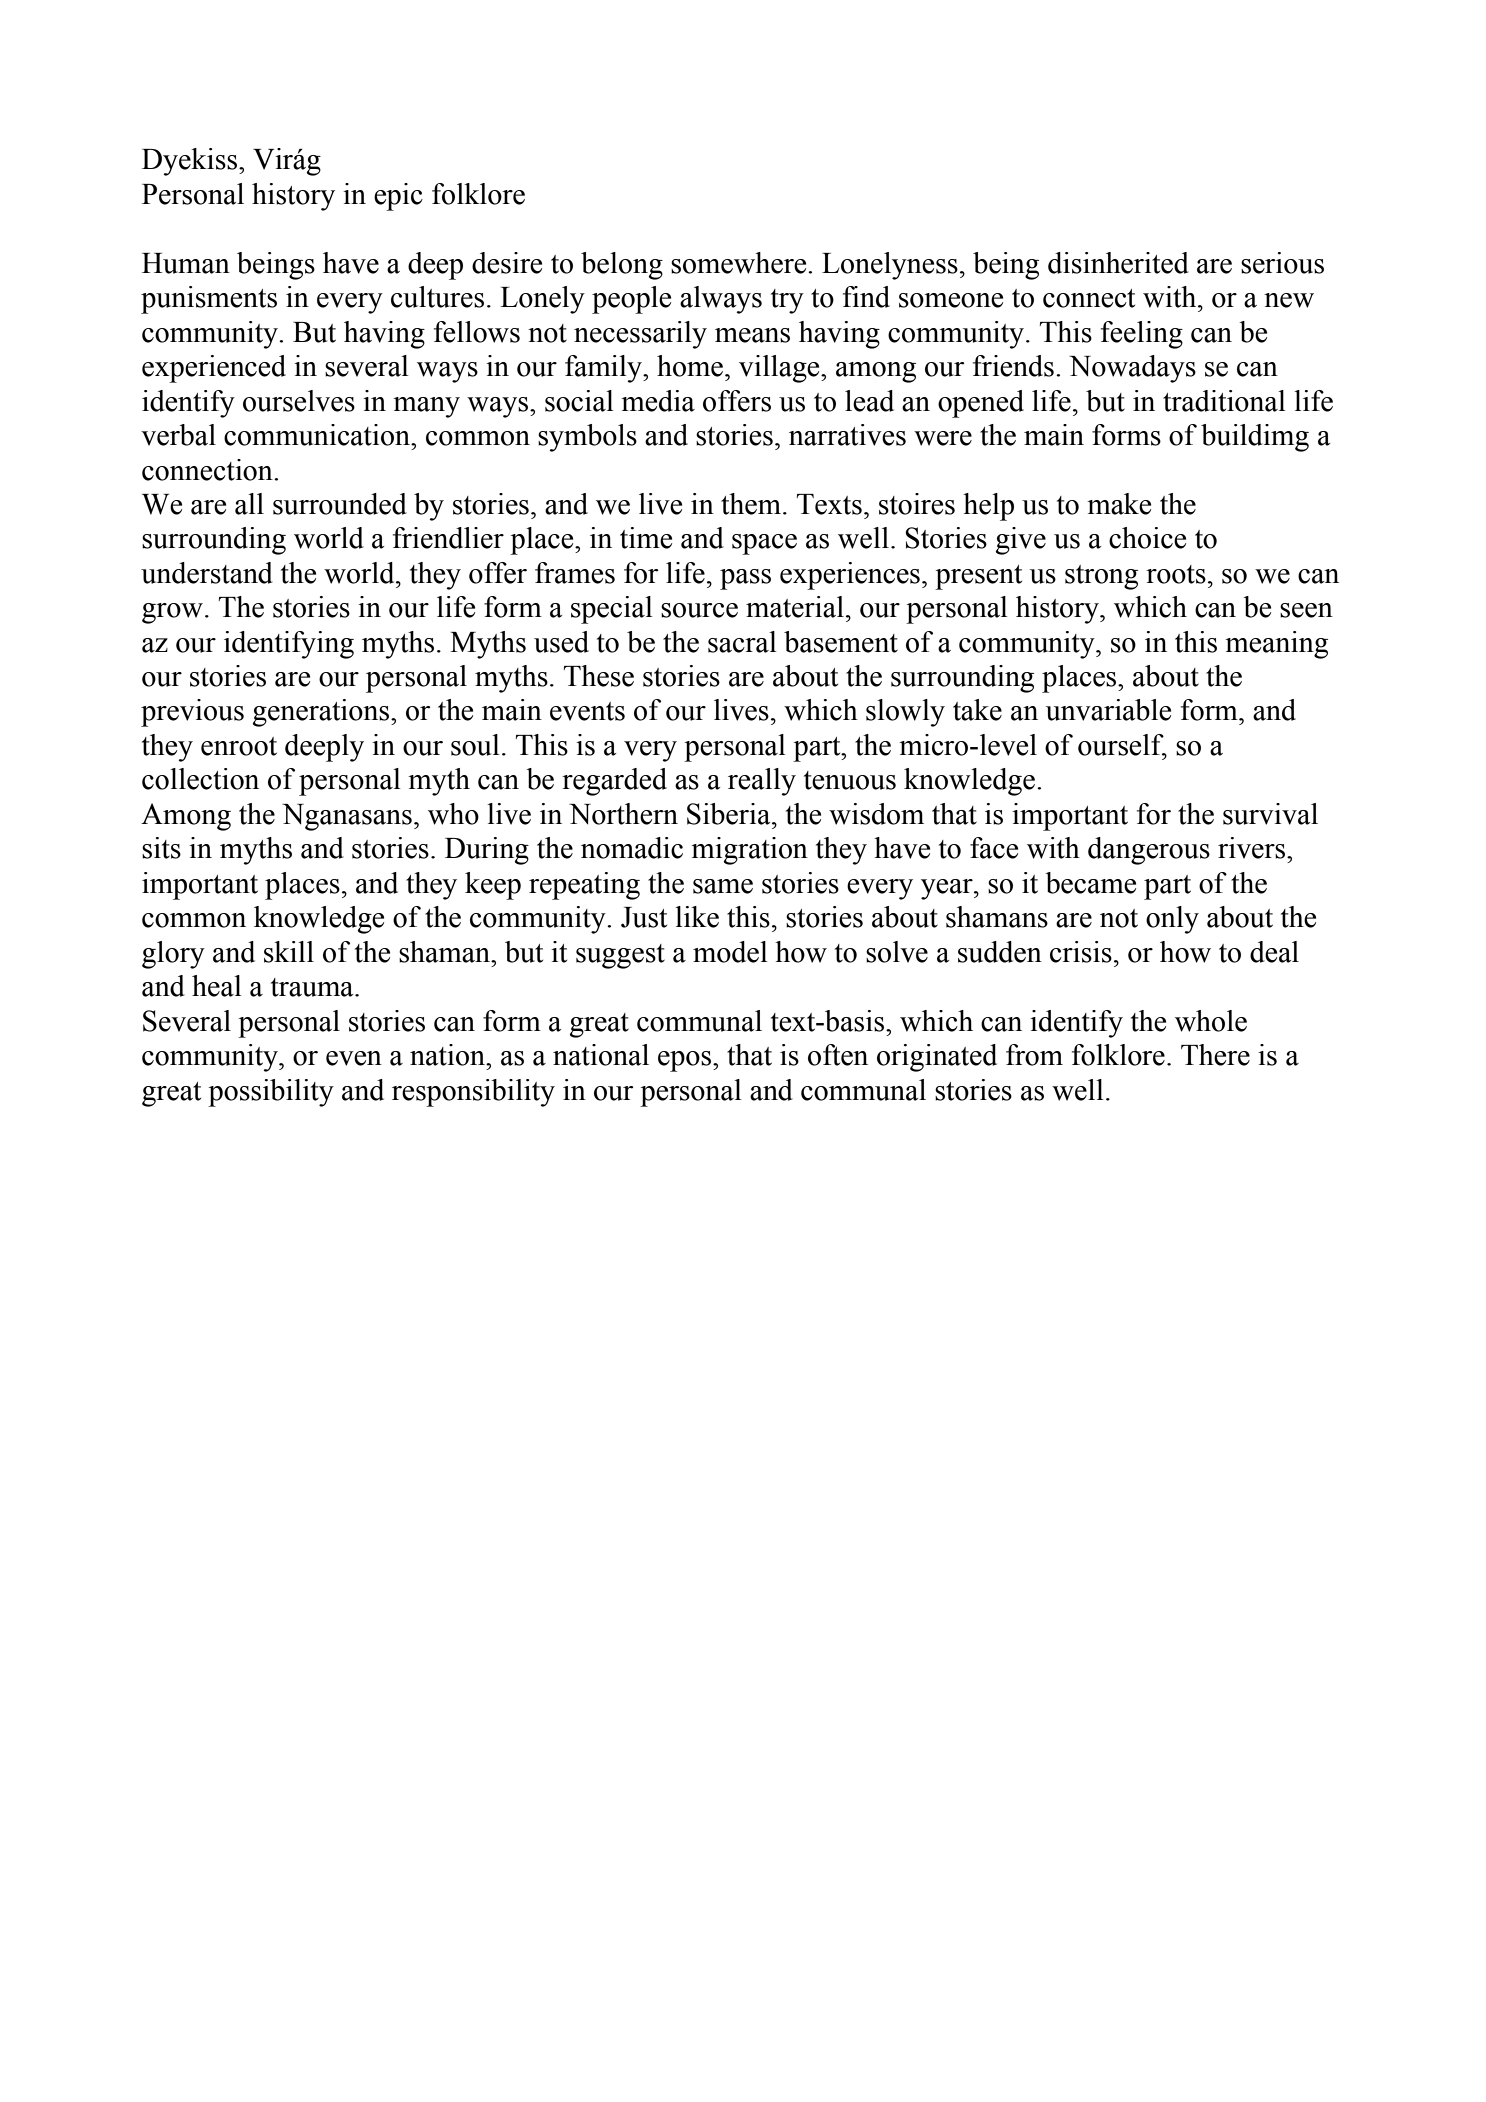 The width and height of the screenshot is (1486, 2102). I want to click on dangerous, so click(1149, 851).
